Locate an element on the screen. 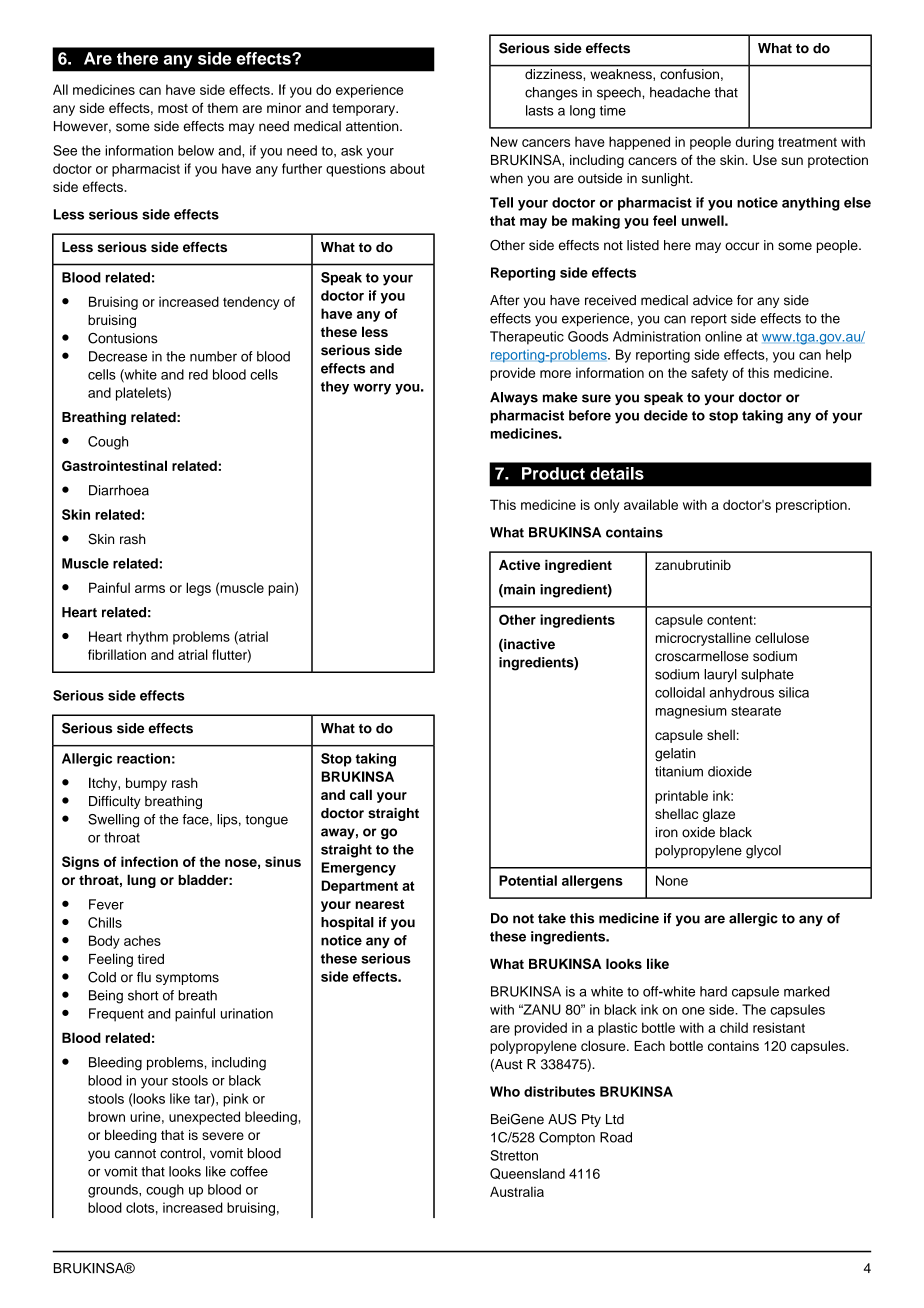  Queensland is located at coordinates (527, 1174).
